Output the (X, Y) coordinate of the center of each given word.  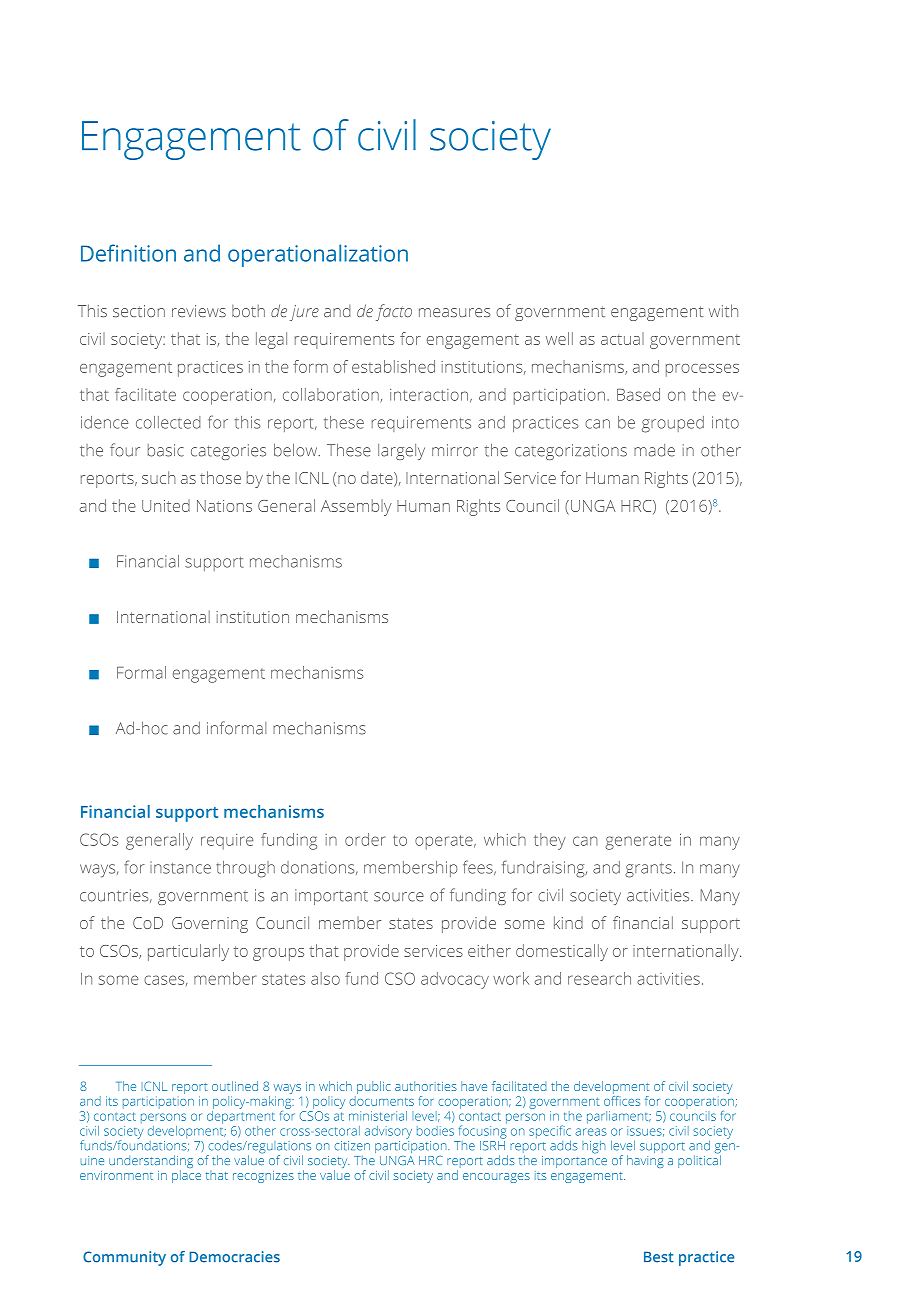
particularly (188, 952)
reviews (199, 311)
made (654, 450)
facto (394, 312)
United (166, 505)
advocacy (455, 980)
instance (180, 868)
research (599, 978)
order (365, 839)
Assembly (356, 507)
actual (622, 338)
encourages (496, 1178)
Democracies (234, 1257)
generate (638, 842)
